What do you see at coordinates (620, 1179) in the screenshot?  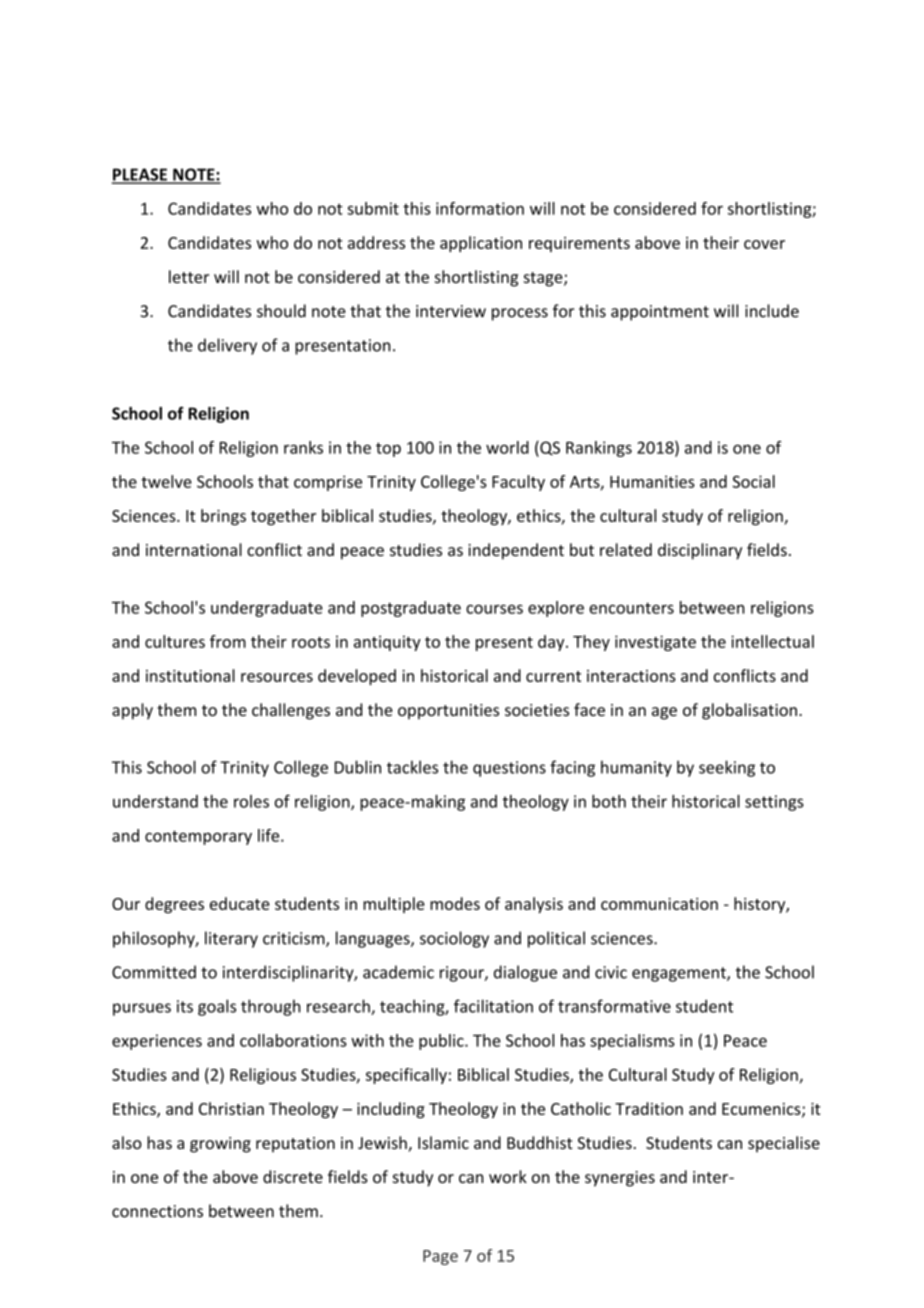 I see `synergies` at bounding box center [620, 1179].
